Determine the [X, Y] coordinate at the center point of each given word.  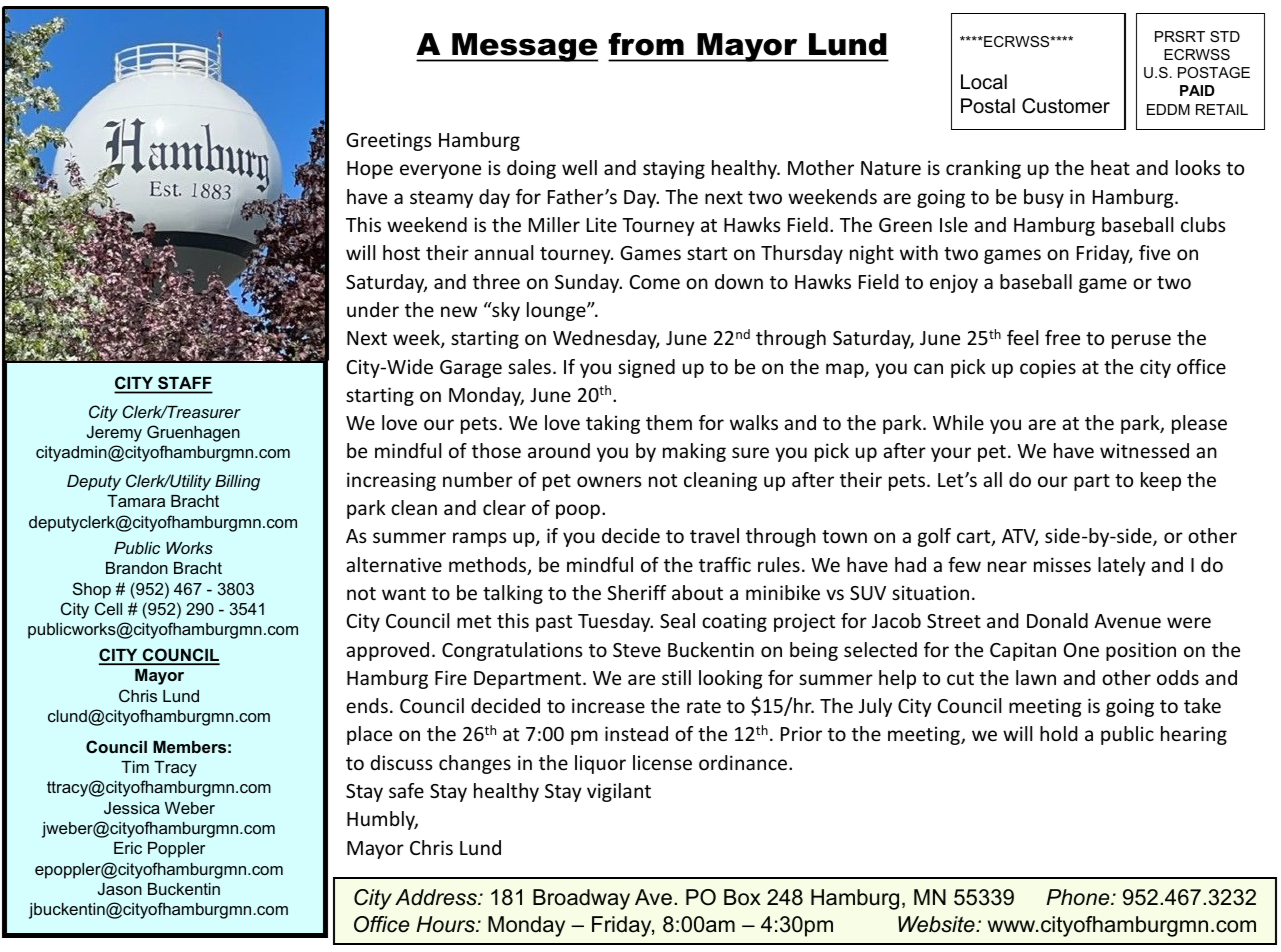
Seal [677, 620]
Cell [108, 608]
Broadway [581, 899]
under [373, 309]
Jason [120, 889]
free [1062, 337]
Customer [1066, 106]
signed [646, 368]
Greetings [389, 141]
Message [524, 47]
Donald [1057, 620]
